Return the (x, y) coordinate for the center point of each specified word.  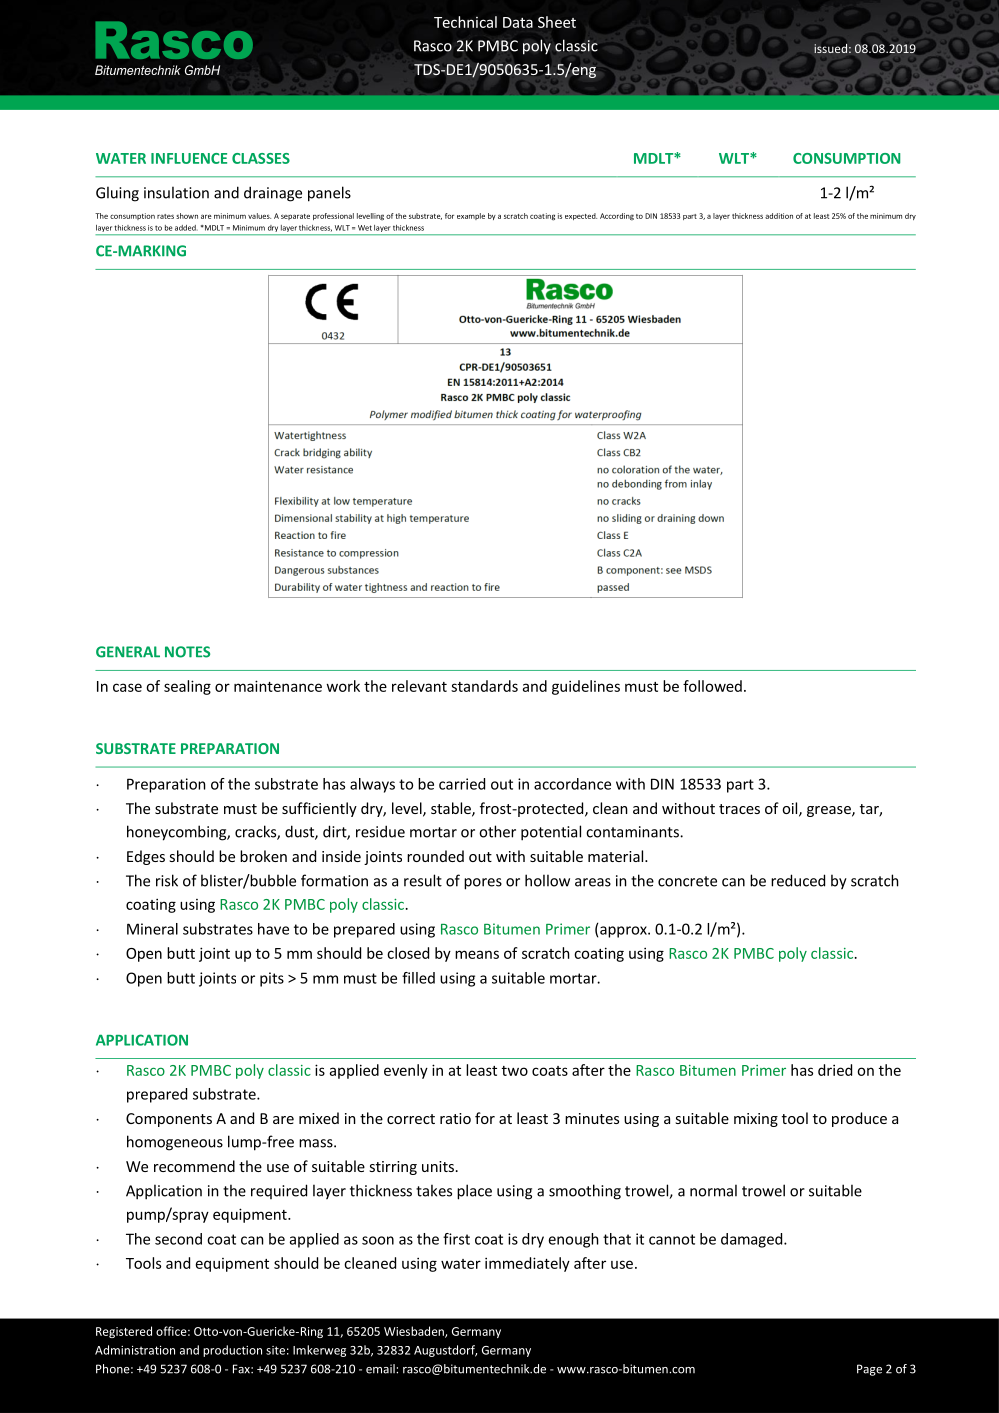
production (232, 1351)
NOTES (187, 652)
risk (167, 880)
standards (484, 686)
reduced (798, 880)
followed (712, 686)
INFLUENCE (189, 158)
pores (483, 884)
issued (830, 48)
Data (518, 22)
